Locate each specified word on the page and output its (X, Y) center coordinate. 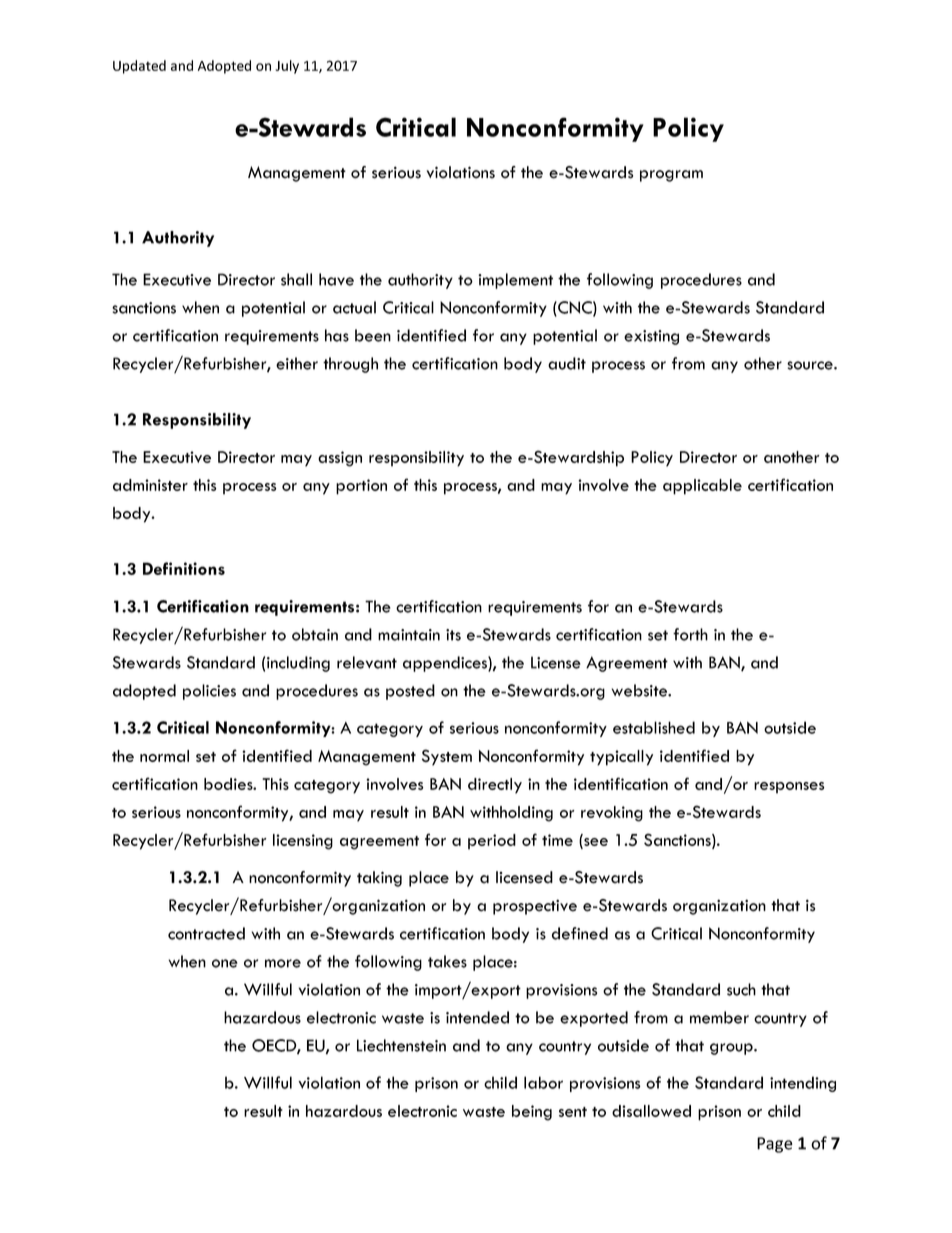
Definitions (184, 568)
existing (651, 337)
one (225, 963)
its (453, 635)
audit (567, 363)
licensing (303, 842)
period (492, 842)
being (532, 1113)
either (297, 363)
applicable (702, 487)
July (287, 67)
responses (789, 788)
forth (690, 634)
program (671, 176)
